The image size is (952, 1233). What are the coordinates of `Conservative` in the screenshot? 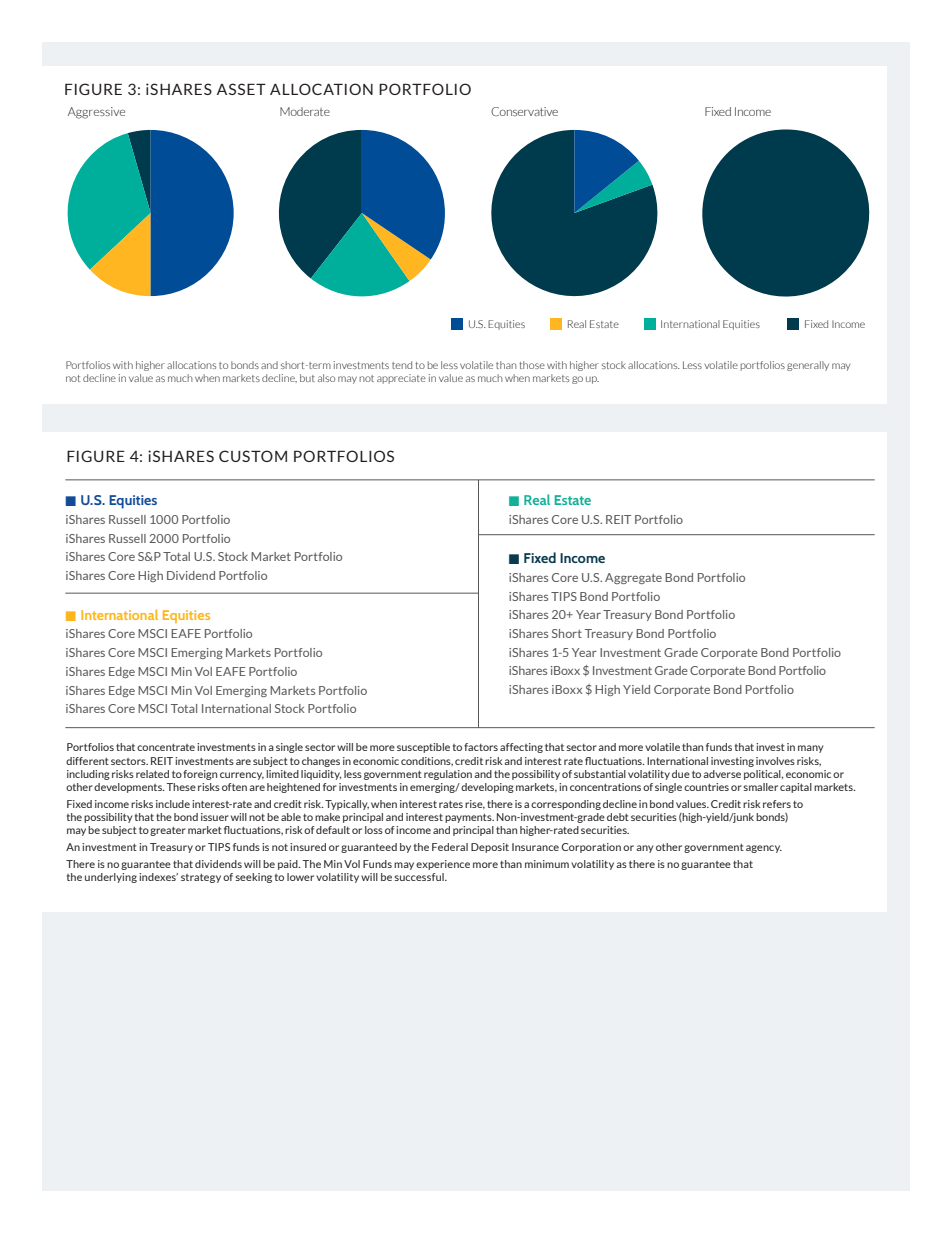 It's located at (524, 111).
